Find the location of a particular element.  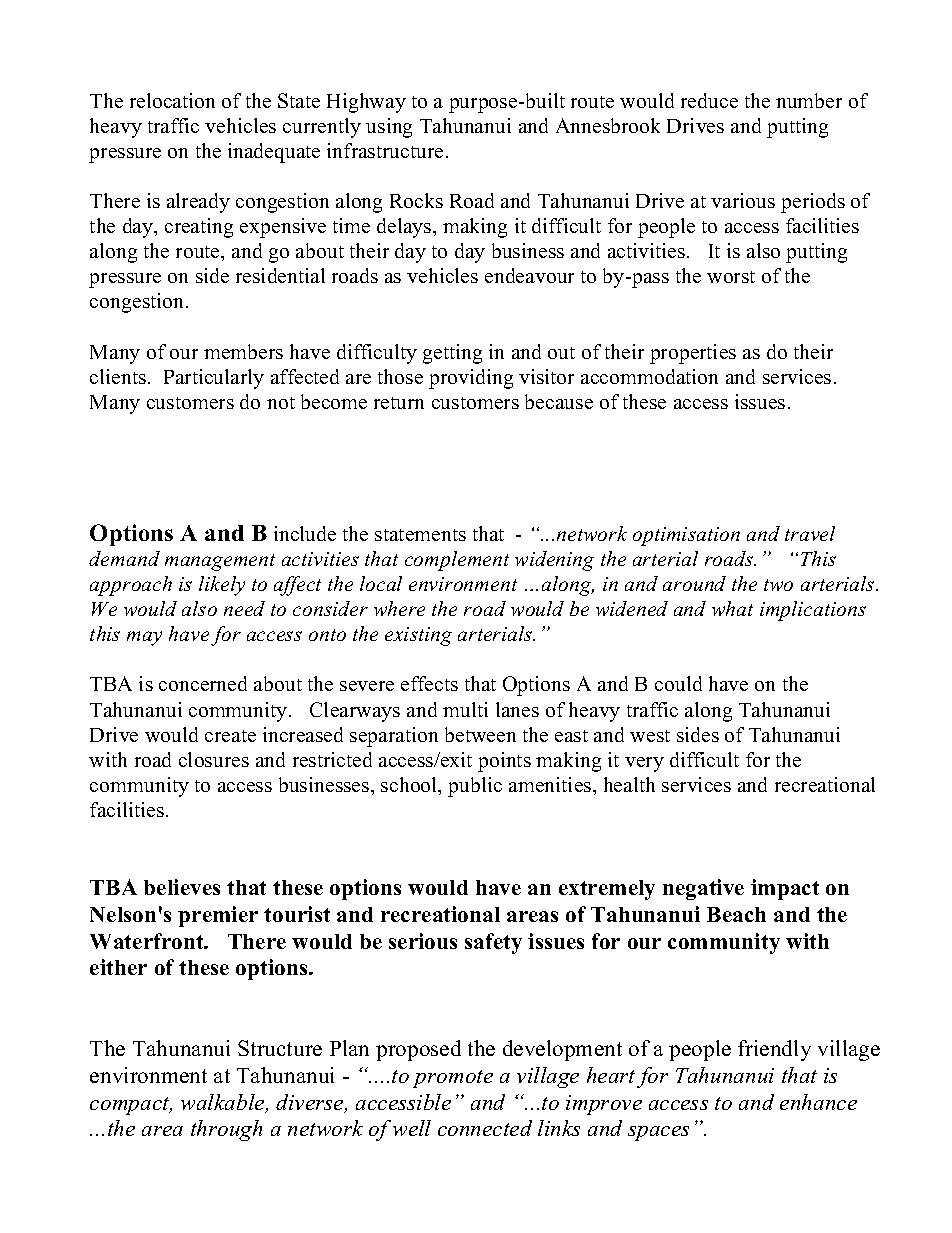

walkable is located at coordinates (224, 1103).
